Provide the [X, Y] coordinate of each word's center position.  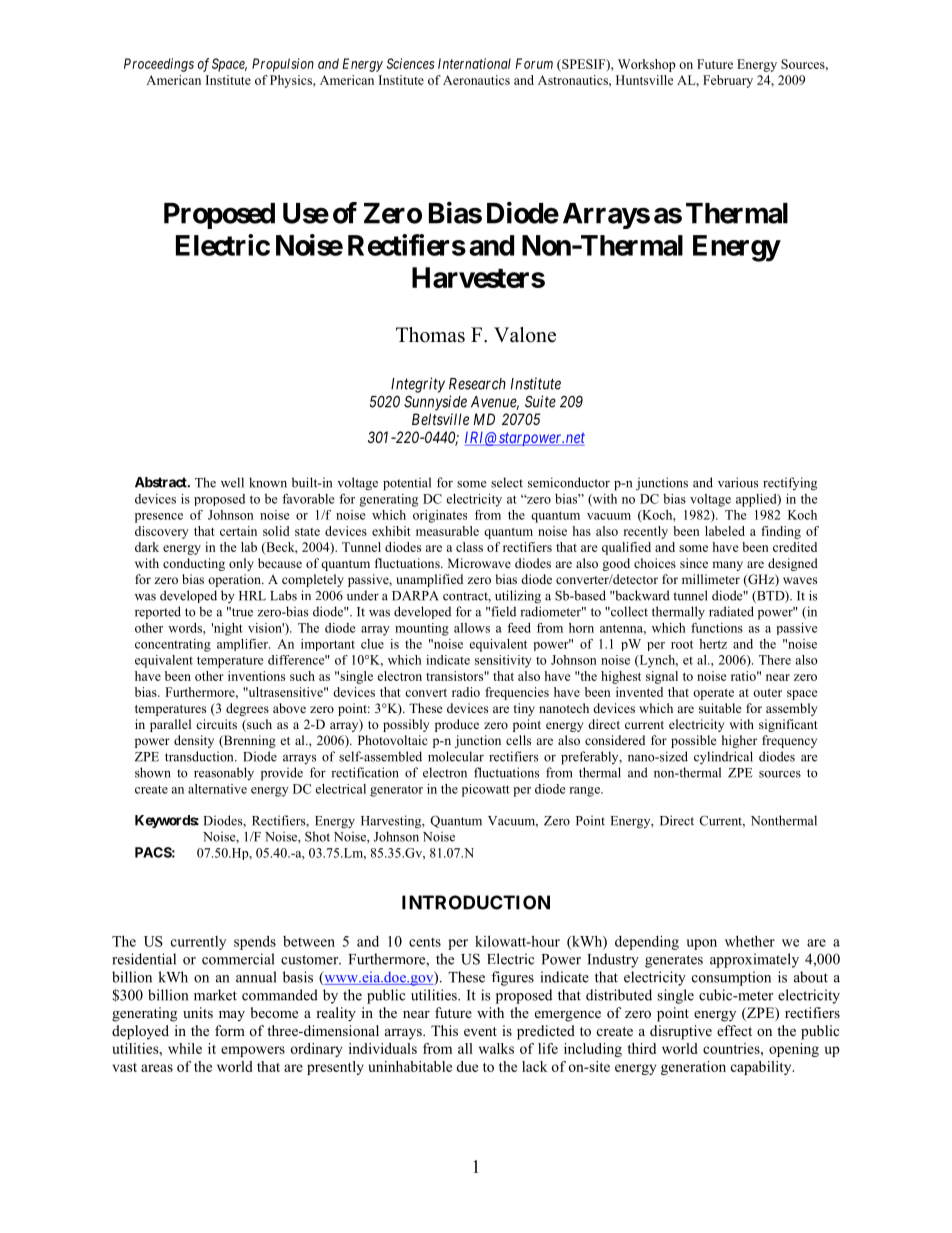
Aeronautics [476, 80]
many [727, 566]
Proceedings [159, 65]
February [728, 81]
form [230, 1031]
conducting [194, 564]
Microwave [479, 563]
